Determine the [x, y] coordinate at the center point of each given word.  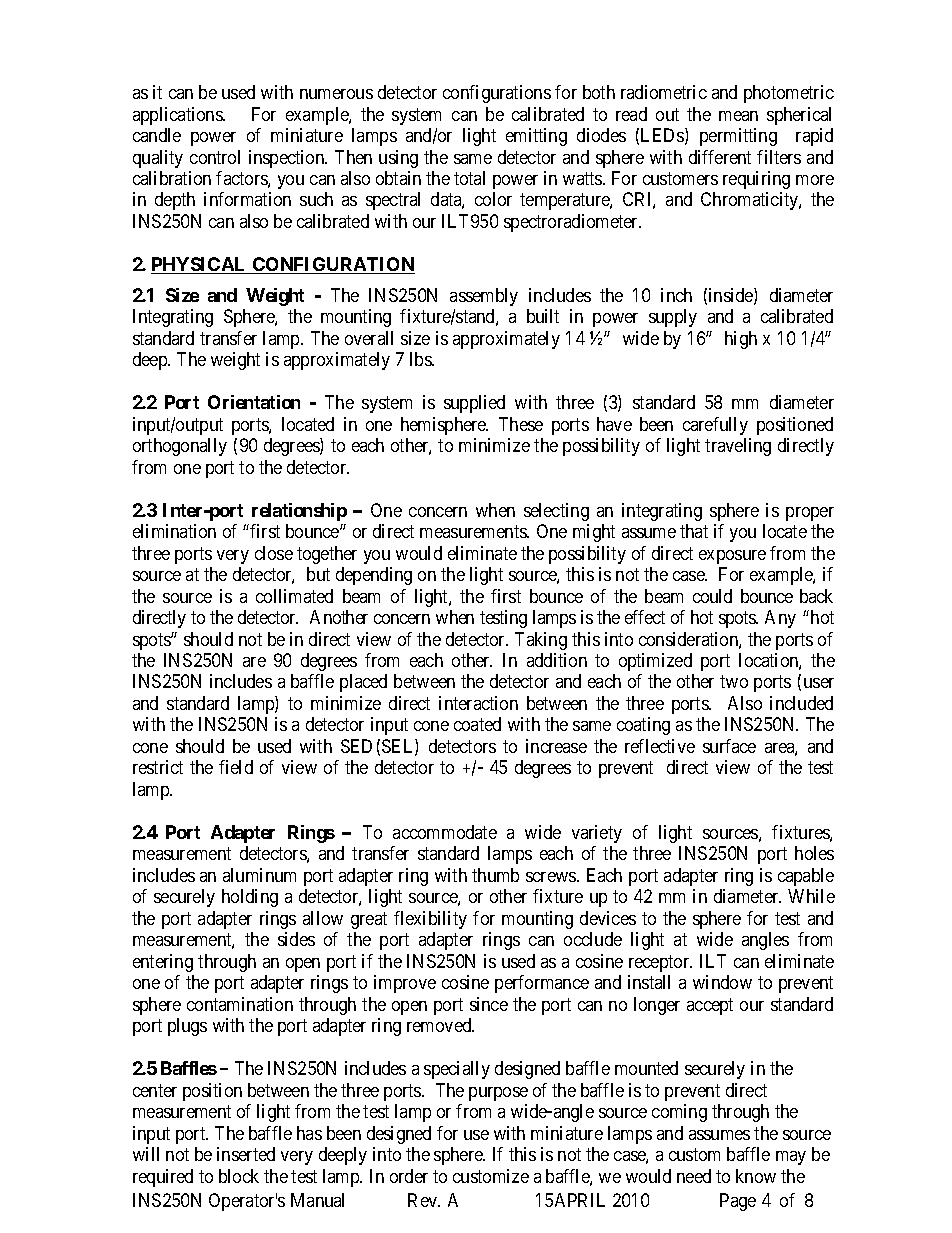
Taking [541, 641]
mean [738, 116]
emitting [536, 137]
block [239, 1176]
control [215, 157]
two [734, 682]
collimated [294, 596]
